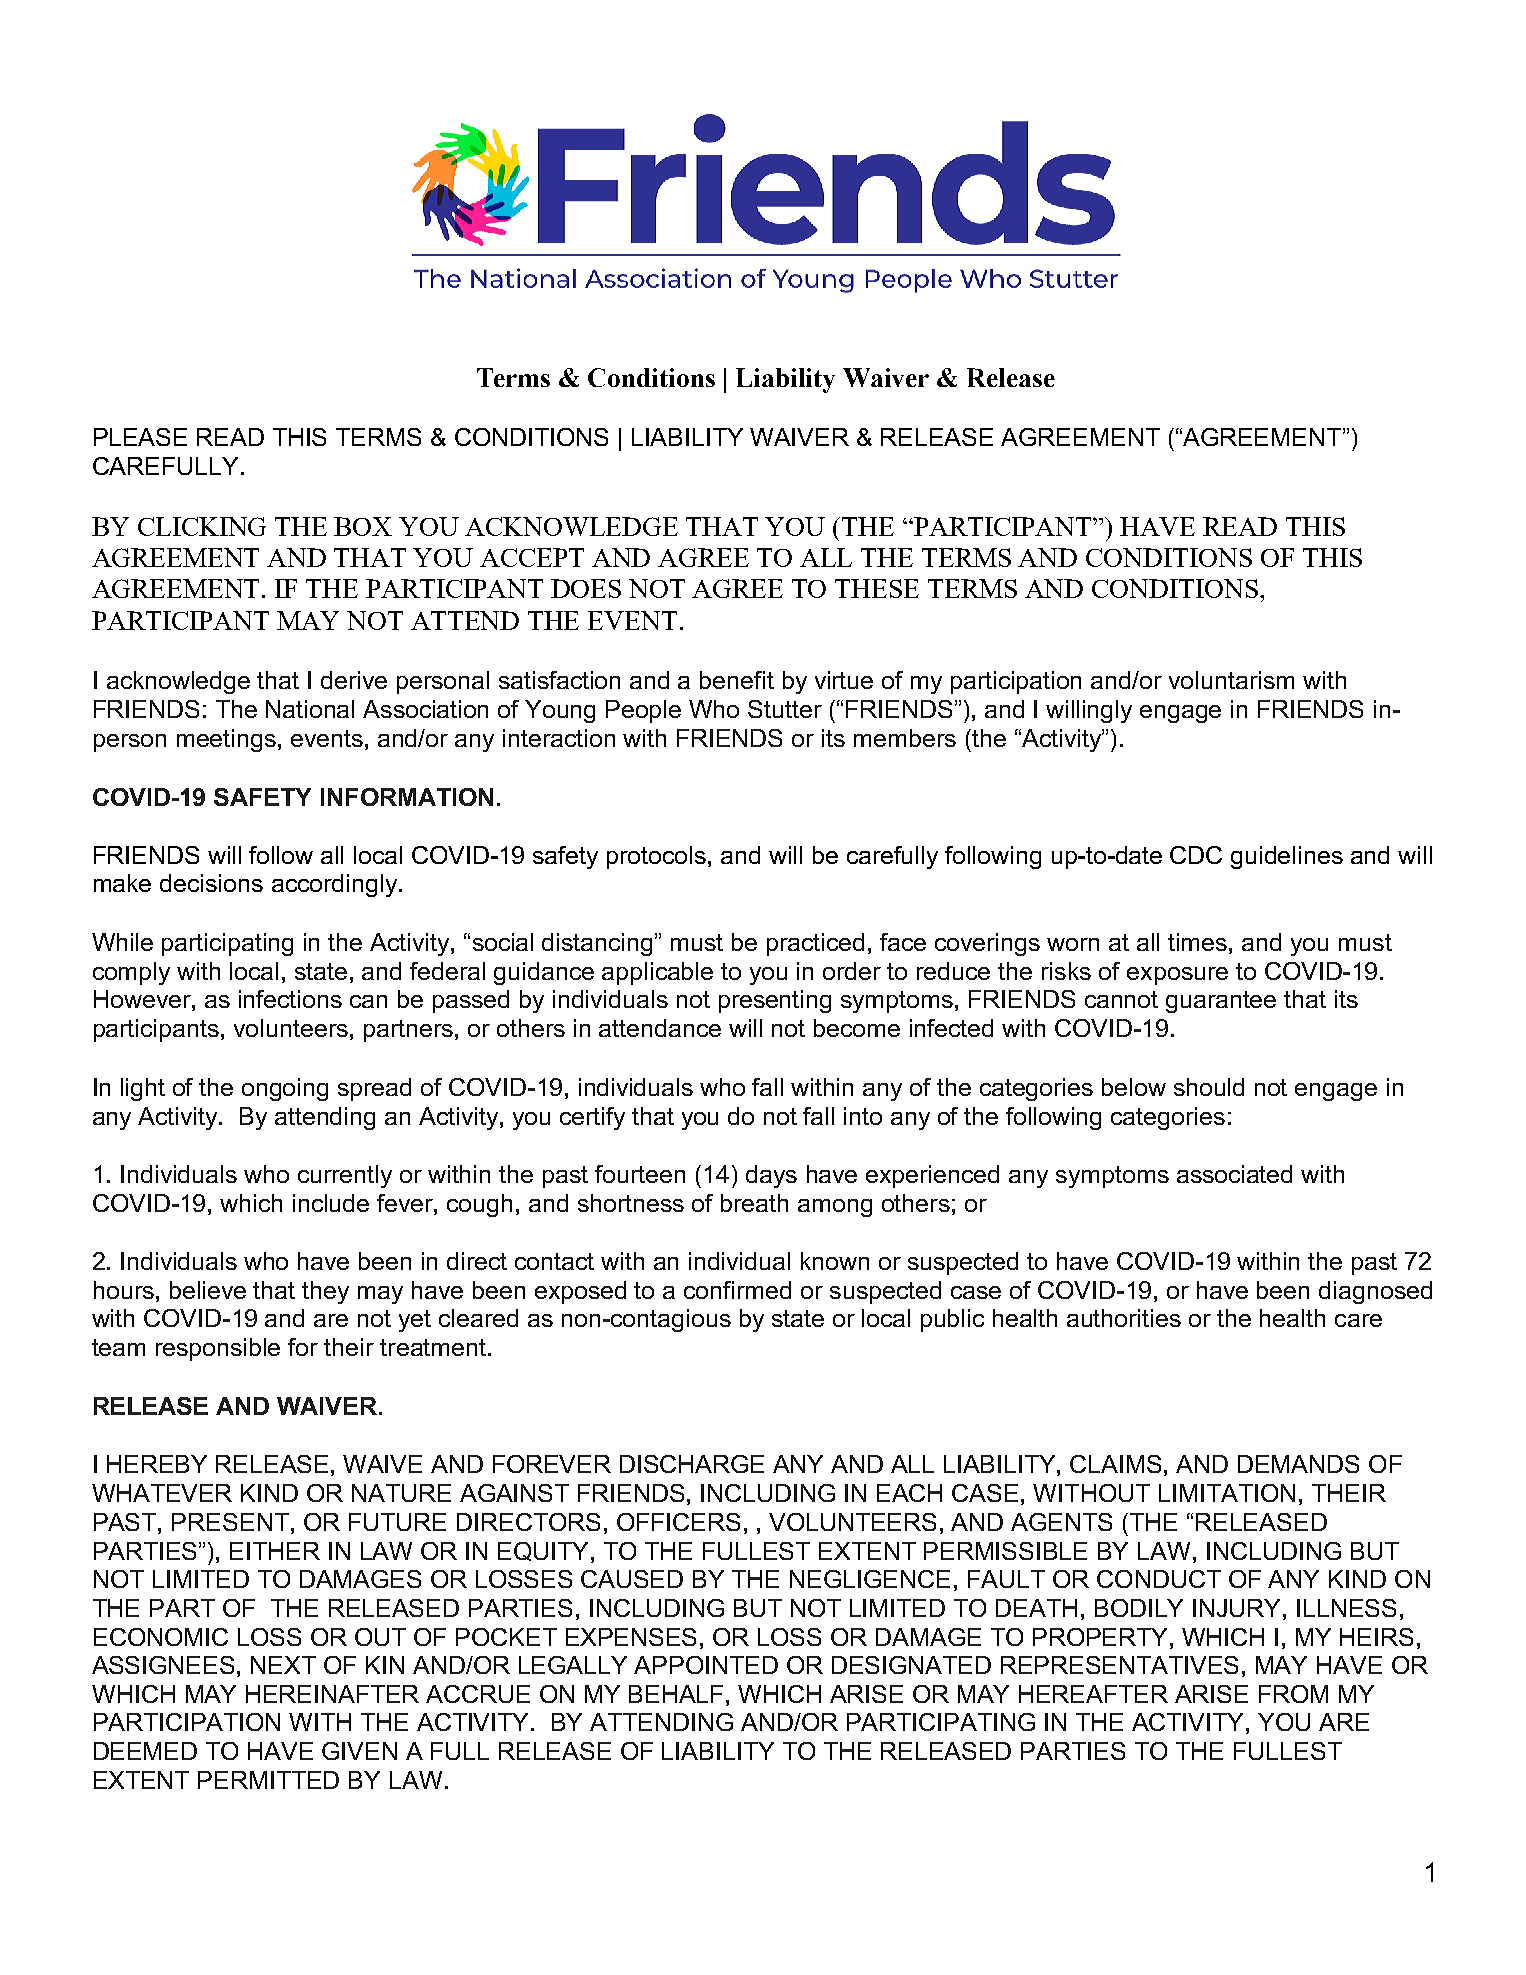 This document has width=1526, height=1975. Describe the element at coordinates (268, 1780) in the document. I see `PERMITTED` at that location.
